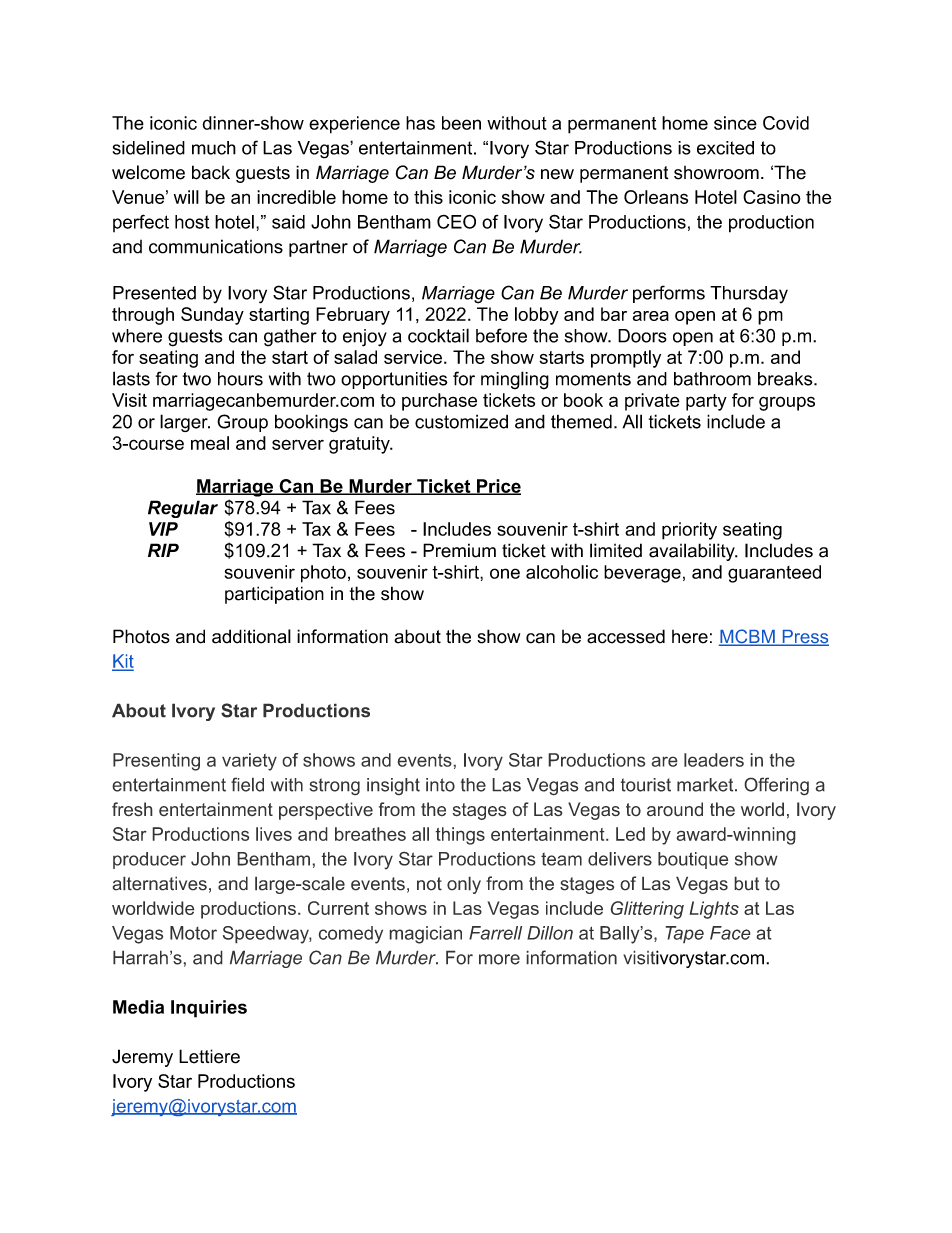 The image size is (952, 1233). I want to click on excited, so click(725, 148).
